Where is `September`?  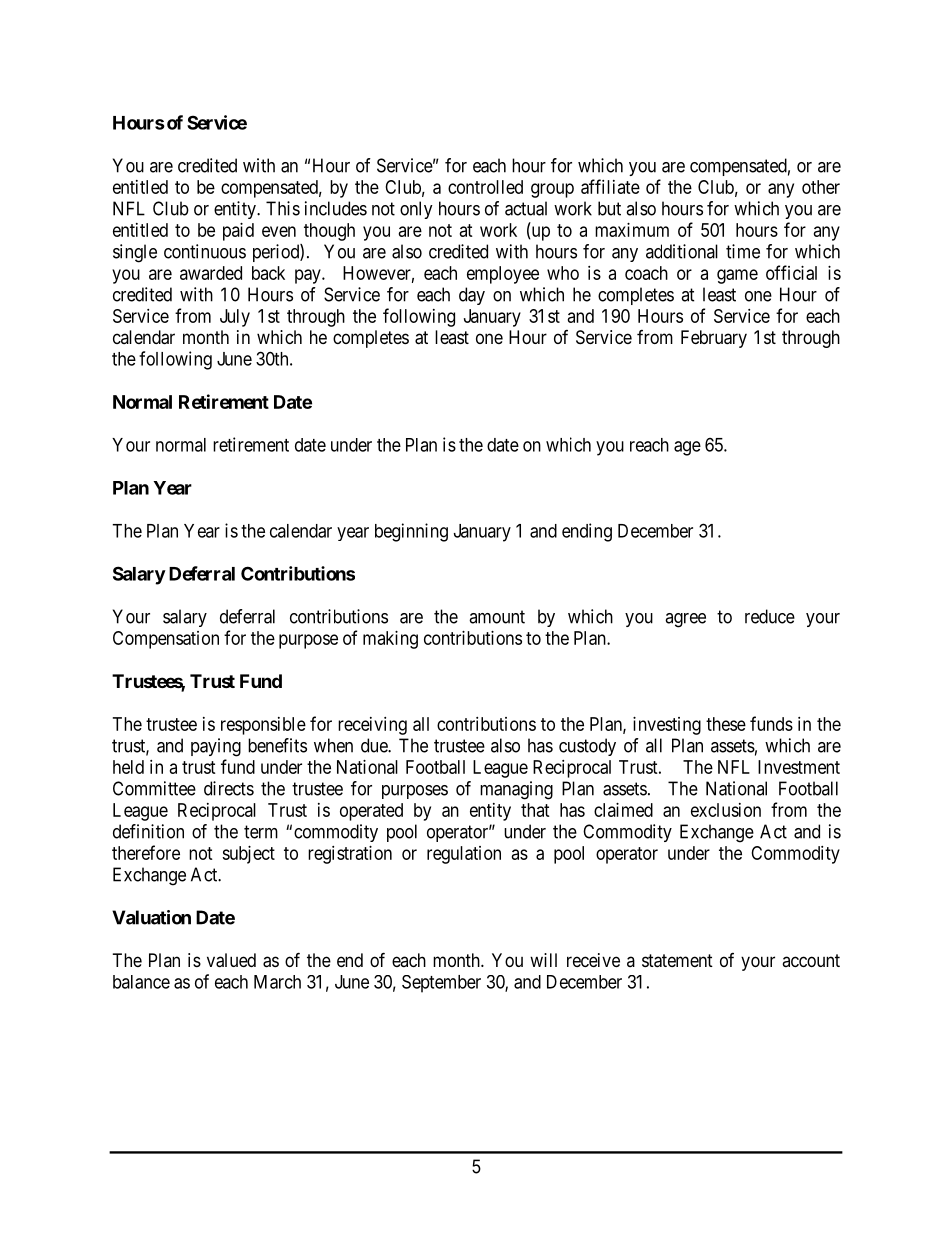 September is located at coordinates (441, 984).
